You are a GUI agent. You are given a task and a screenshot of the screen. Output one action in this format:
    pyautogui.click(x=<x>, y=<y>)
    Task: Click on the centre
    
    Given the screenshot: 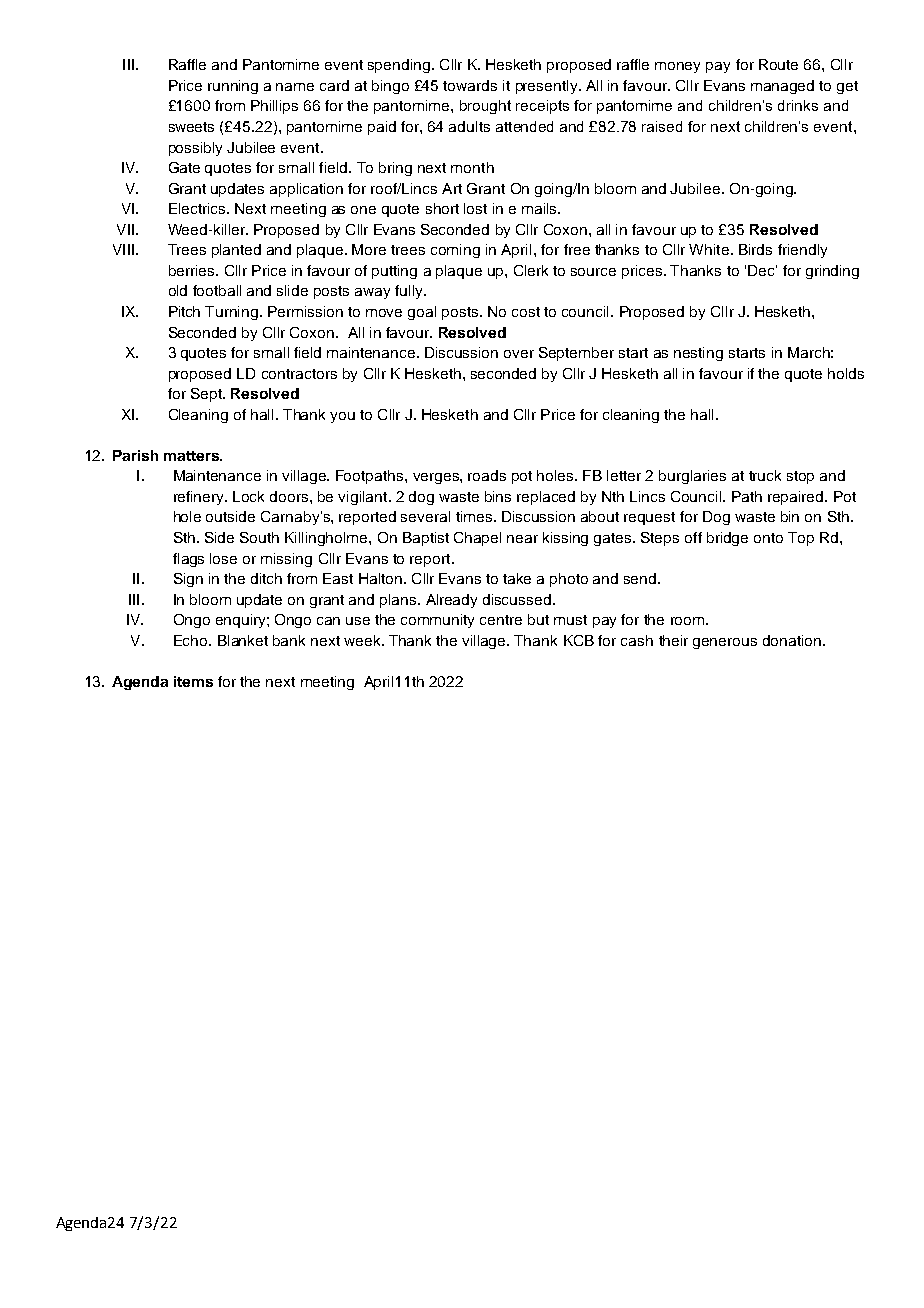 What is the action you would take?
    pyautogui.click(x=501, y=620)
